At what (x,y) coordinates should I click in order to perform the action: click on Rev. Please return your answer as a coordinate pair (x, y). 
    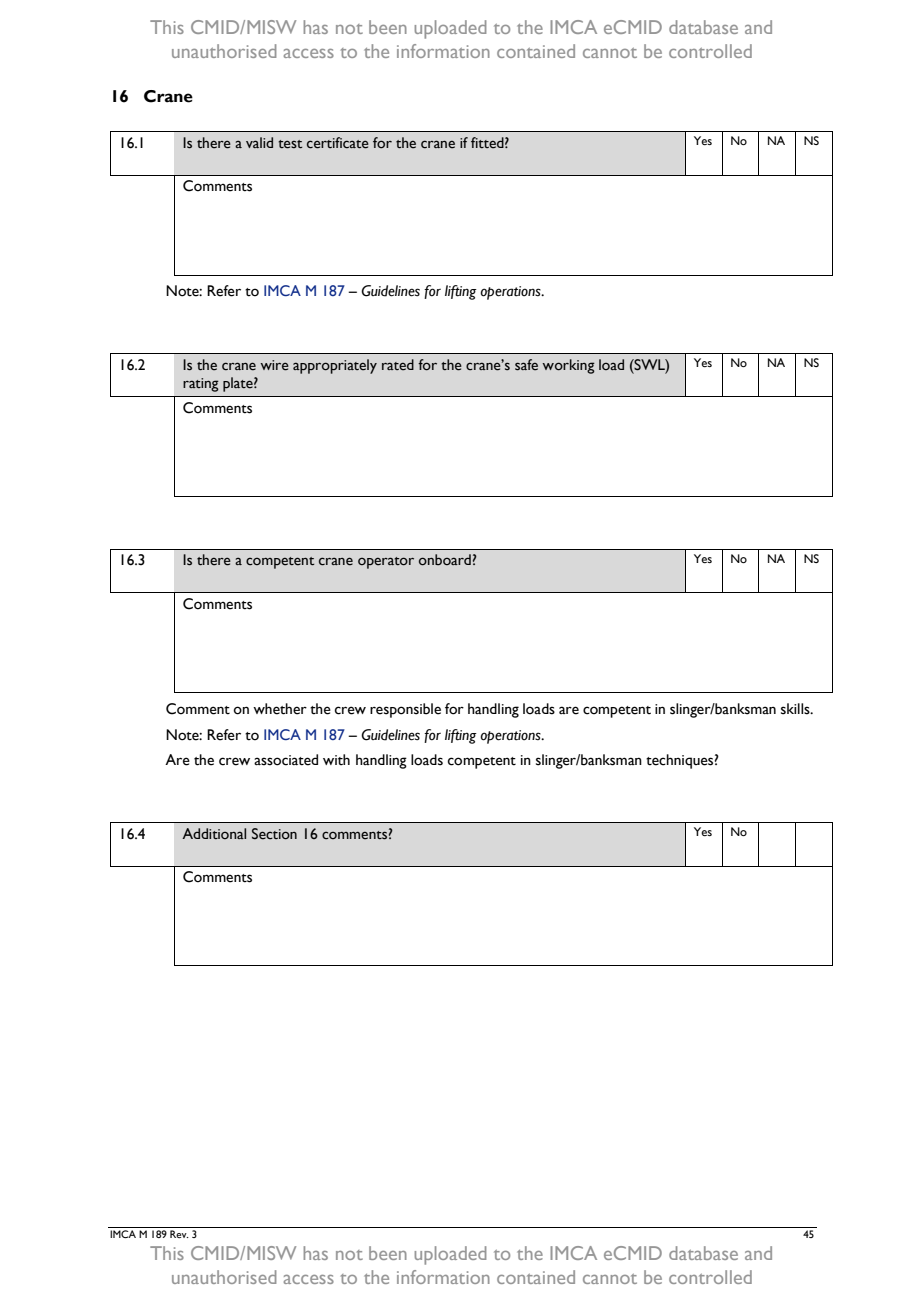
    Looking at the image, I should click on (179, 1234).
